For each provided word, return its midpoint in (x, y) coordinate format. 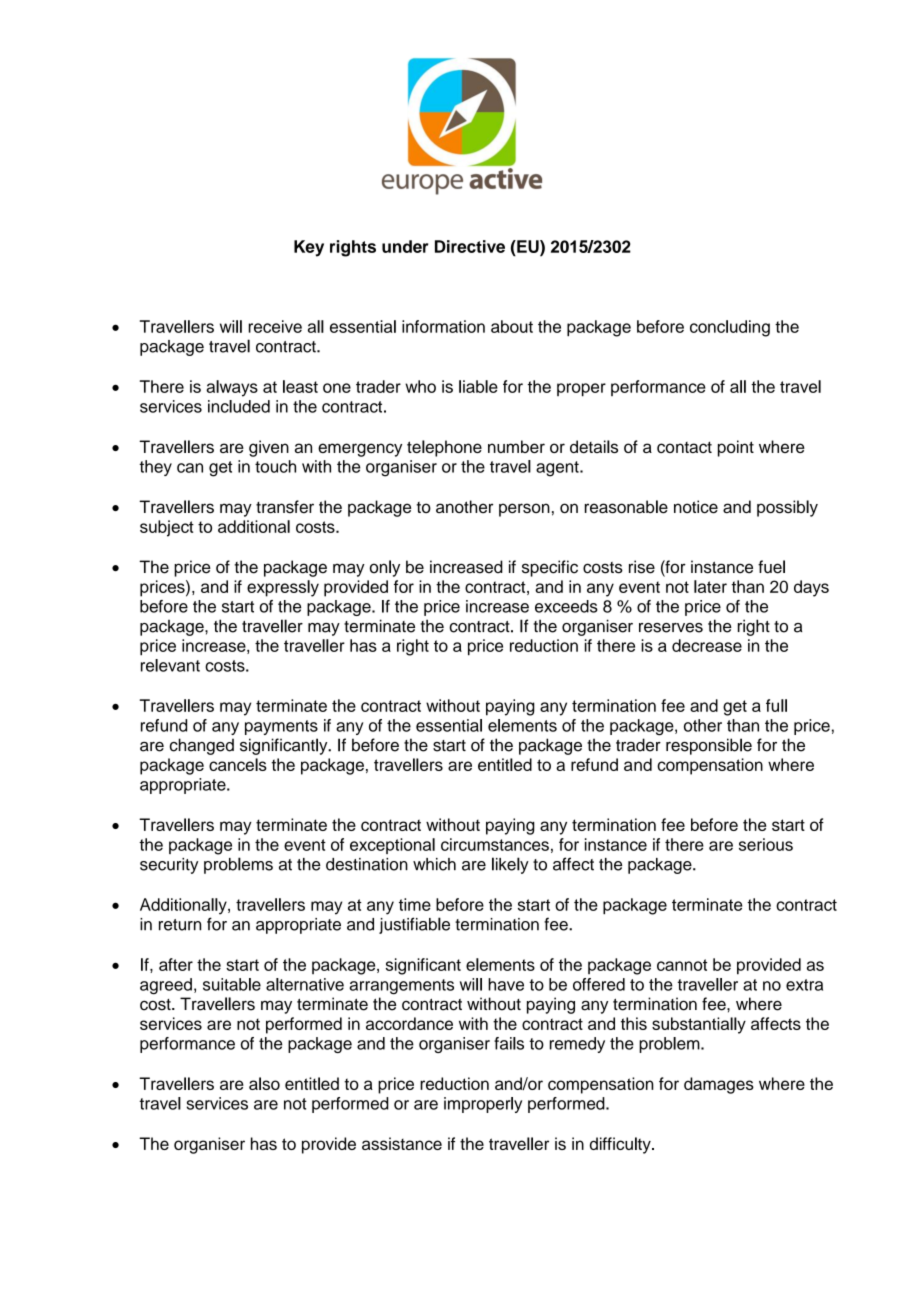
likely (510, 865)
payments (281, 727)
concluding (730, 328)
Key (309, 248)
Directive (470, 246)
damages (719, 1085)
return (180, 925)
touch (275, 466)
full (776, 705)
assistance (402, 1143)
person (524, 510)
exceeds (566, 606)
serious (766, 844)
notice (696, 507)
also (264, 1083)
